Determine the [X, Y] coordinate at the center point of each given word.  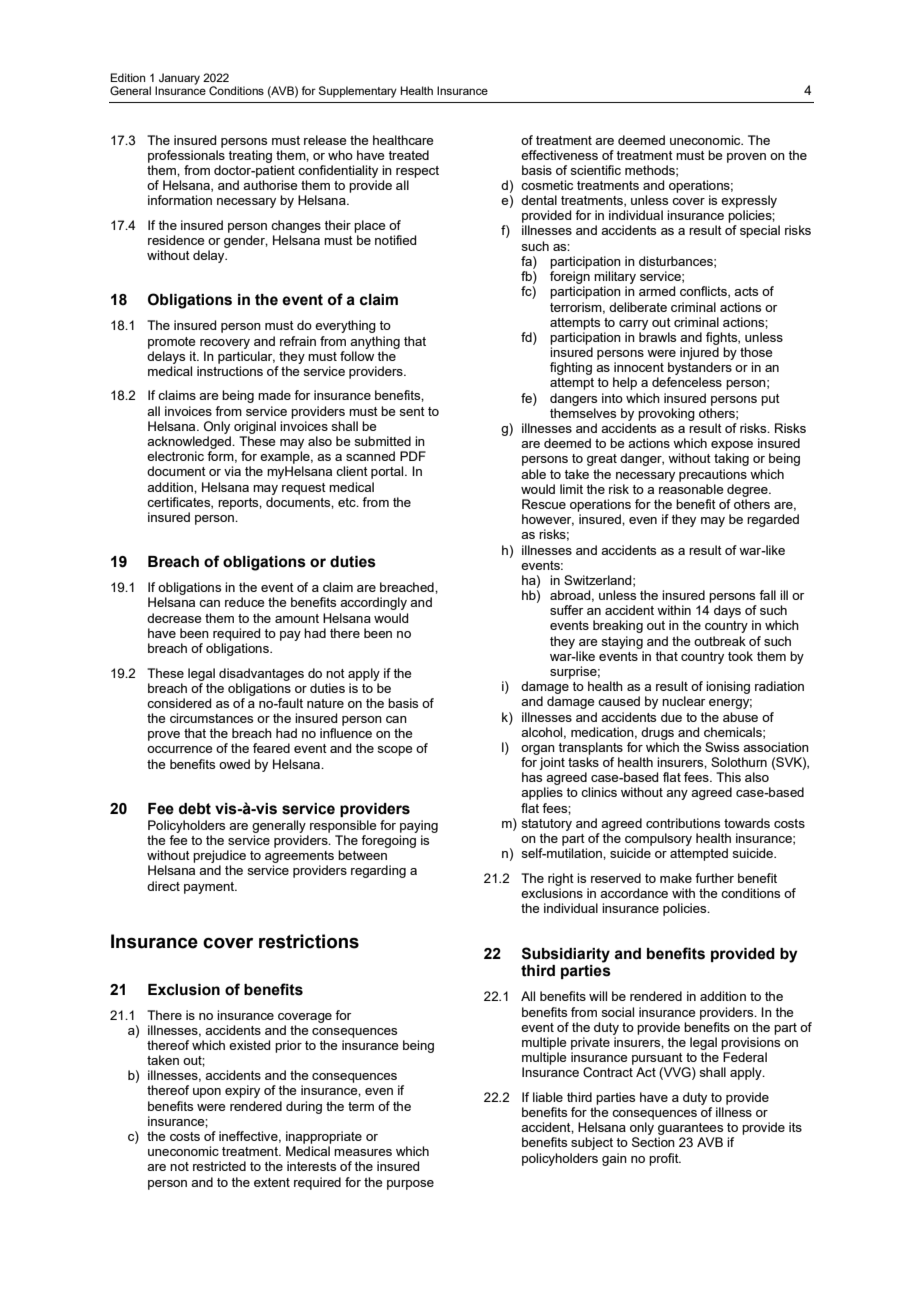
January [179, 79]
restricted [219, 1166]
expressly [749, 203]
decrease [174, 618]
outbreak [720, 641]
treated [408, 155]
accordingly [373, 603]
